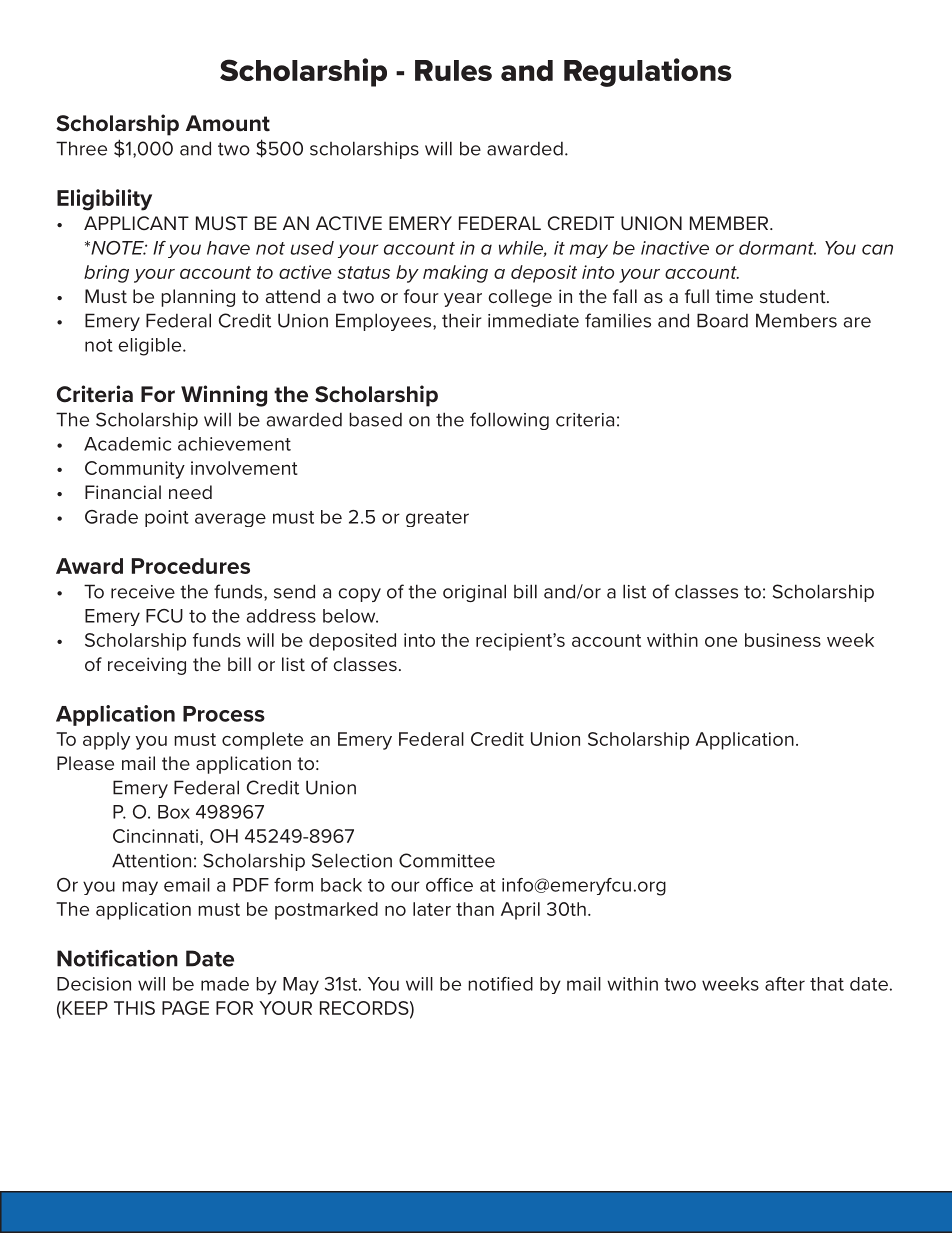 The height and width of the screenshot is (1233, 952). Describe the element at coordinates (453, 70) in the screenshot. I see `Rules` at that location.
